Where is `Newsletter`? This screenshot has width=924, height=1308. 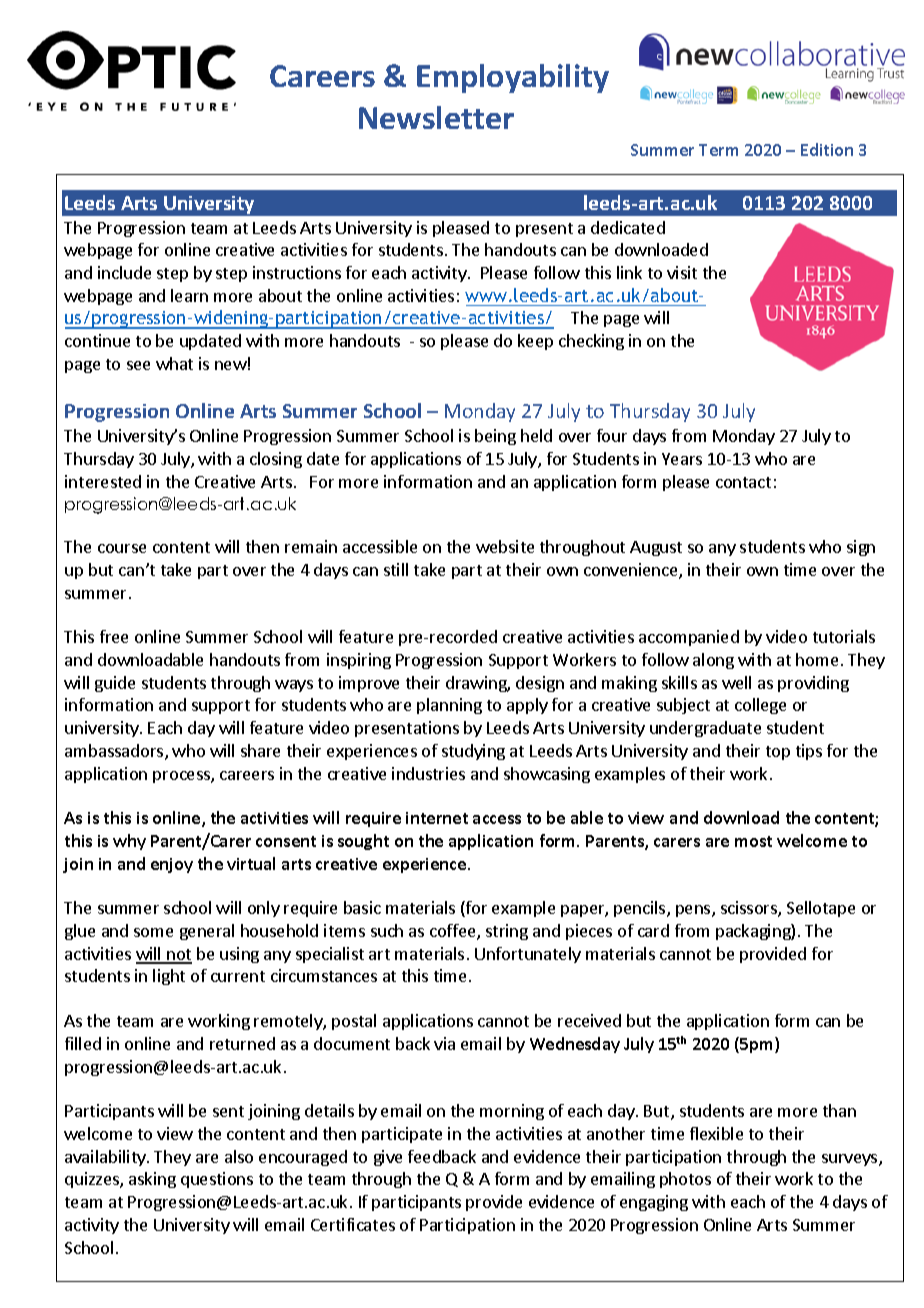 Newsletter is located at coordinates (436, 117).
